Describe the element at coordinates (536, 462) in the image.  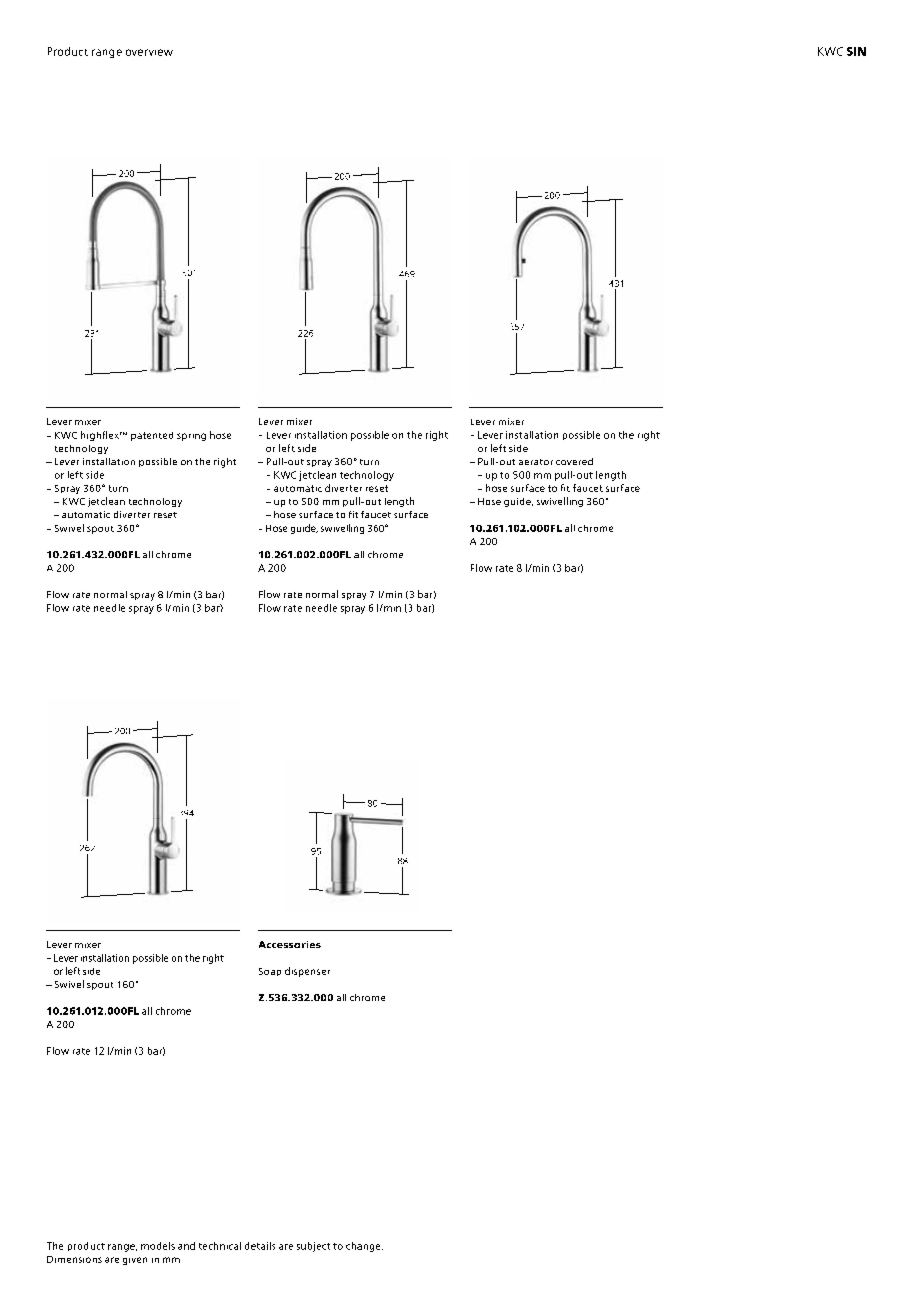
I see `aerator` at that location.
